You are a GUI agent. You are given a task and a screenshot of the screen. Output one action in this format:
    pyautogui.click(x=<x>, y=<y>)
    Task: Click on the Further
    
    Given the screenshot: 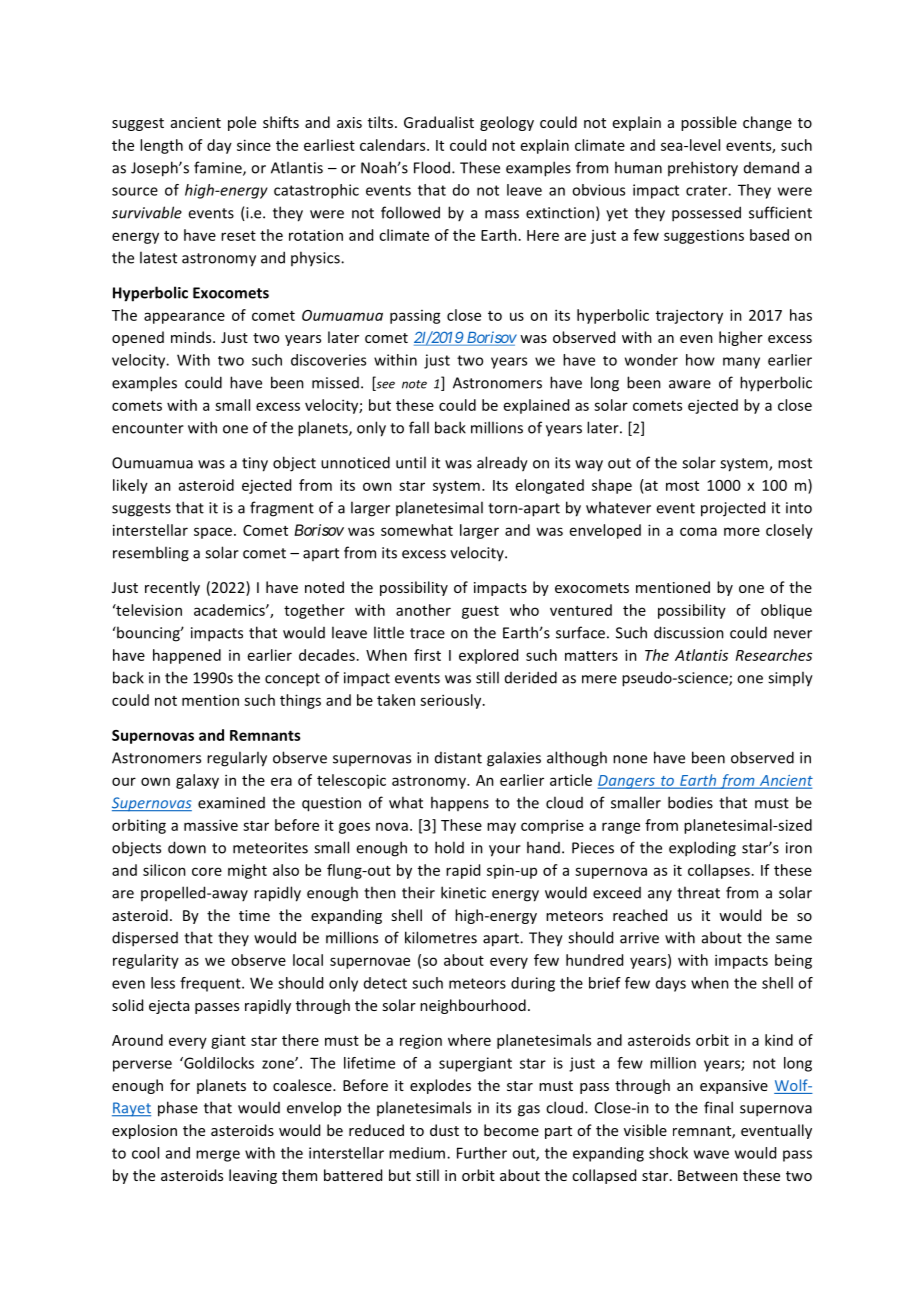 What is the action you would take?
    pyautogui.click(x=482, y=1153)
